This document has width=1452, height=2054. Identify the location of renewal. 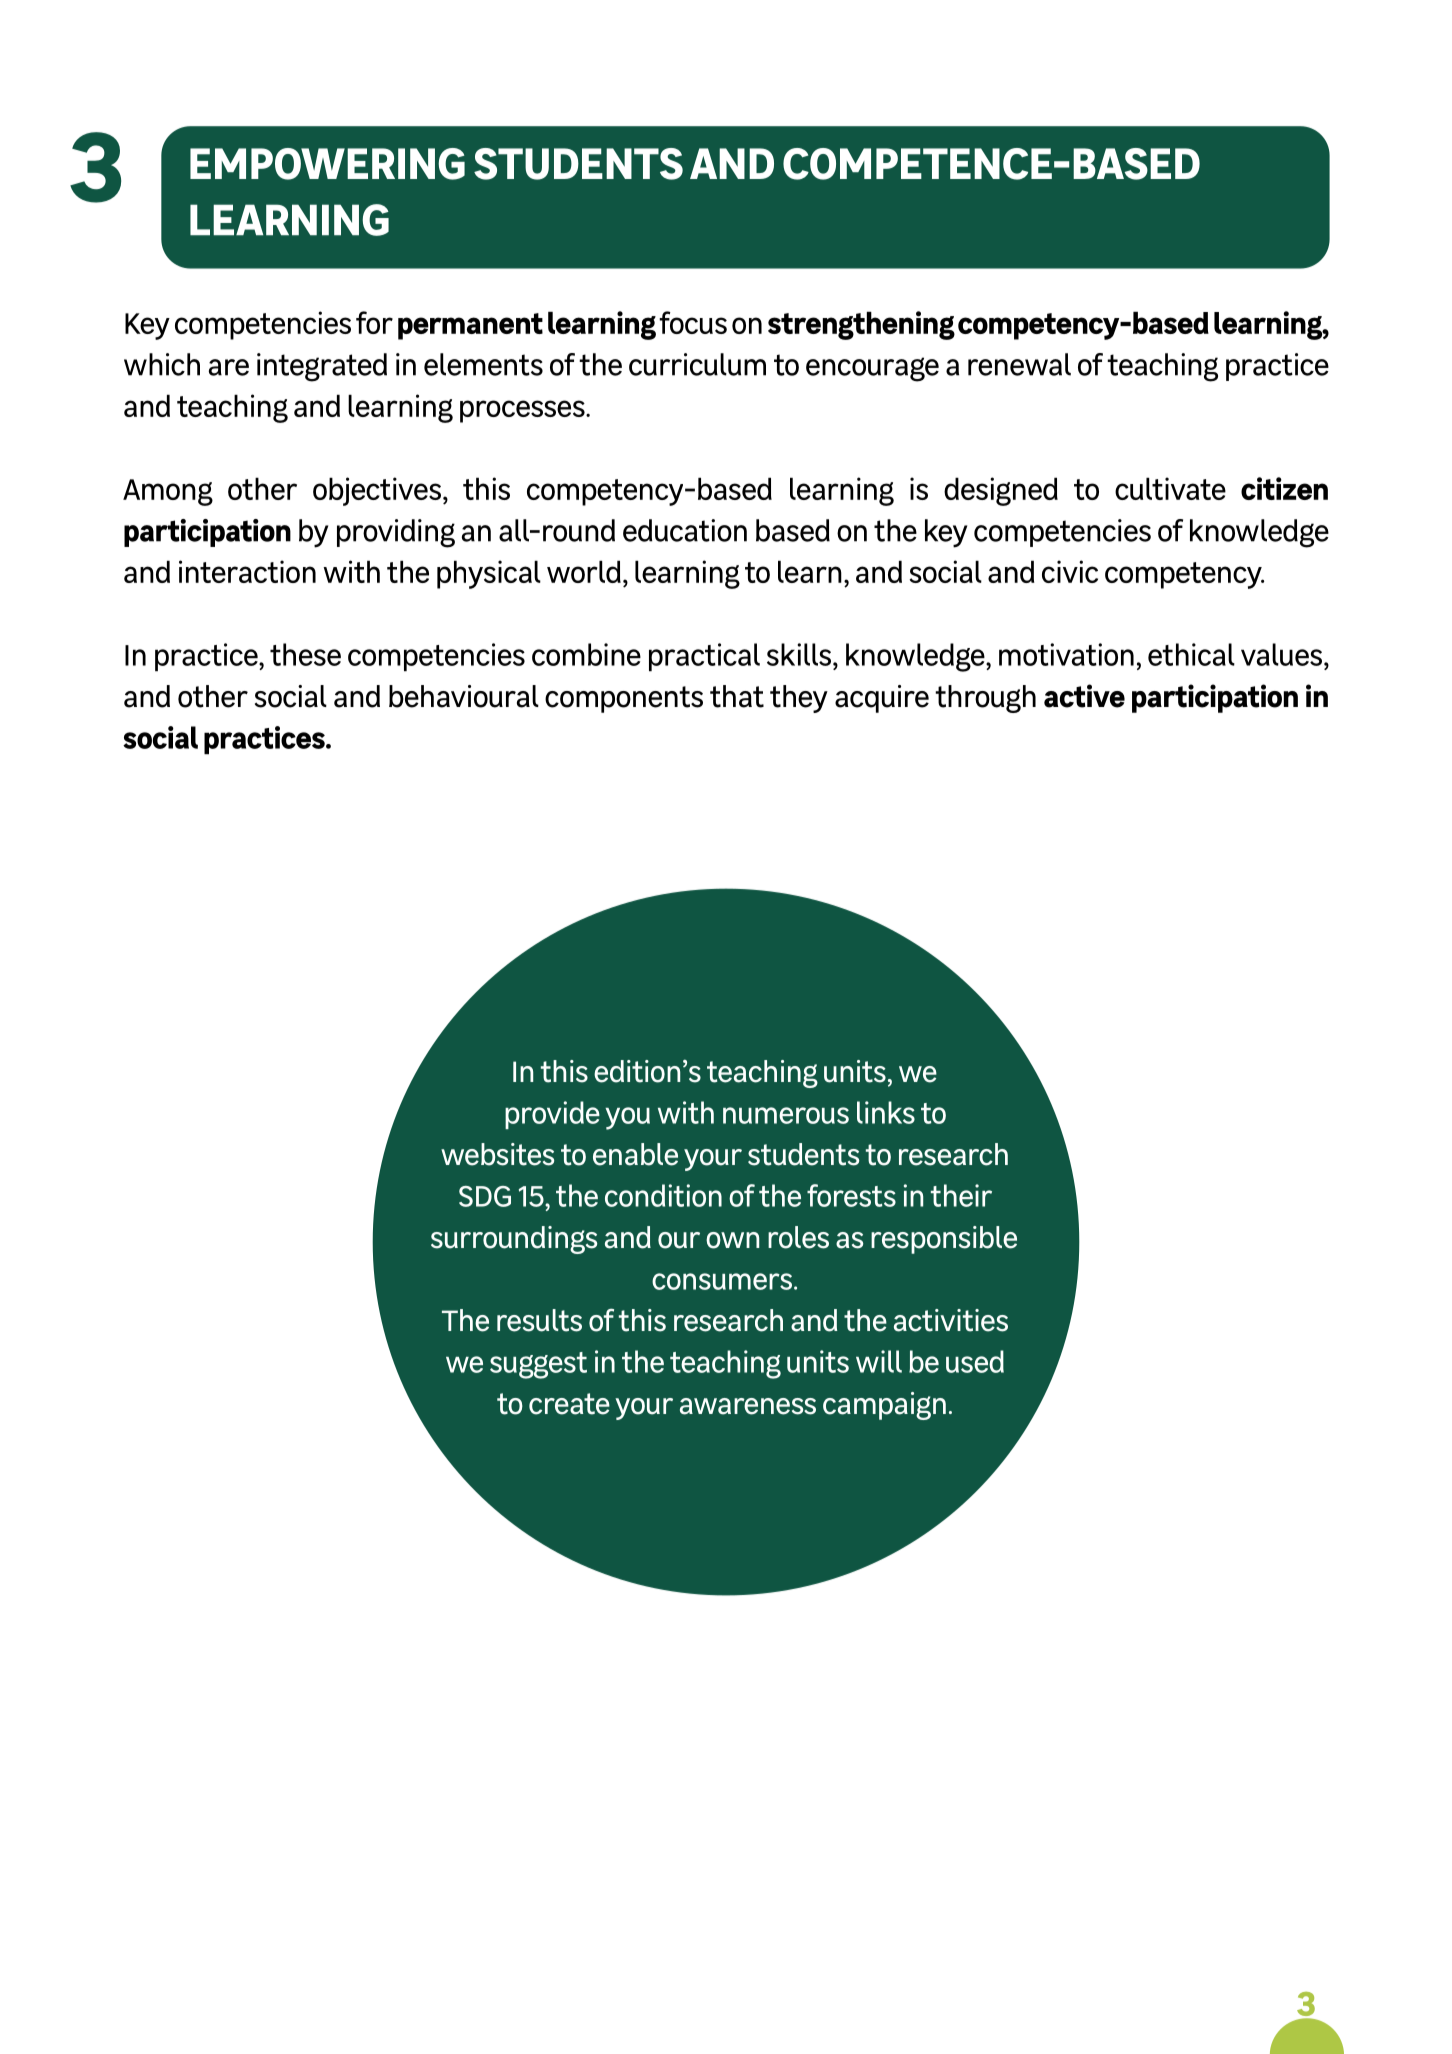
(1019, 364).
